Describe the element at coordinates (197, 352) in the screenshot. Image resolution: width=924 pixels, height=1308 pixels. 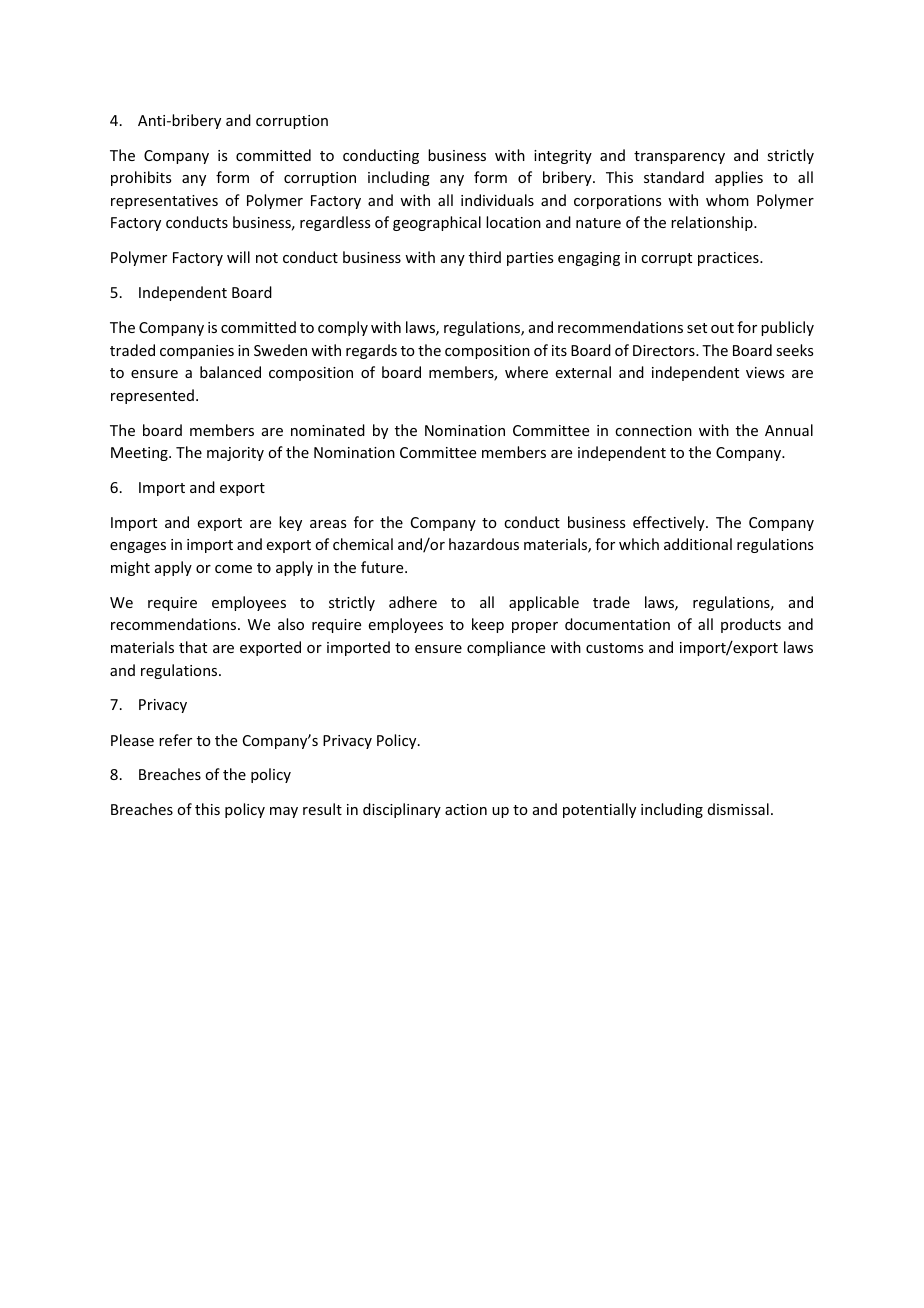
I see `companies` at that location.
